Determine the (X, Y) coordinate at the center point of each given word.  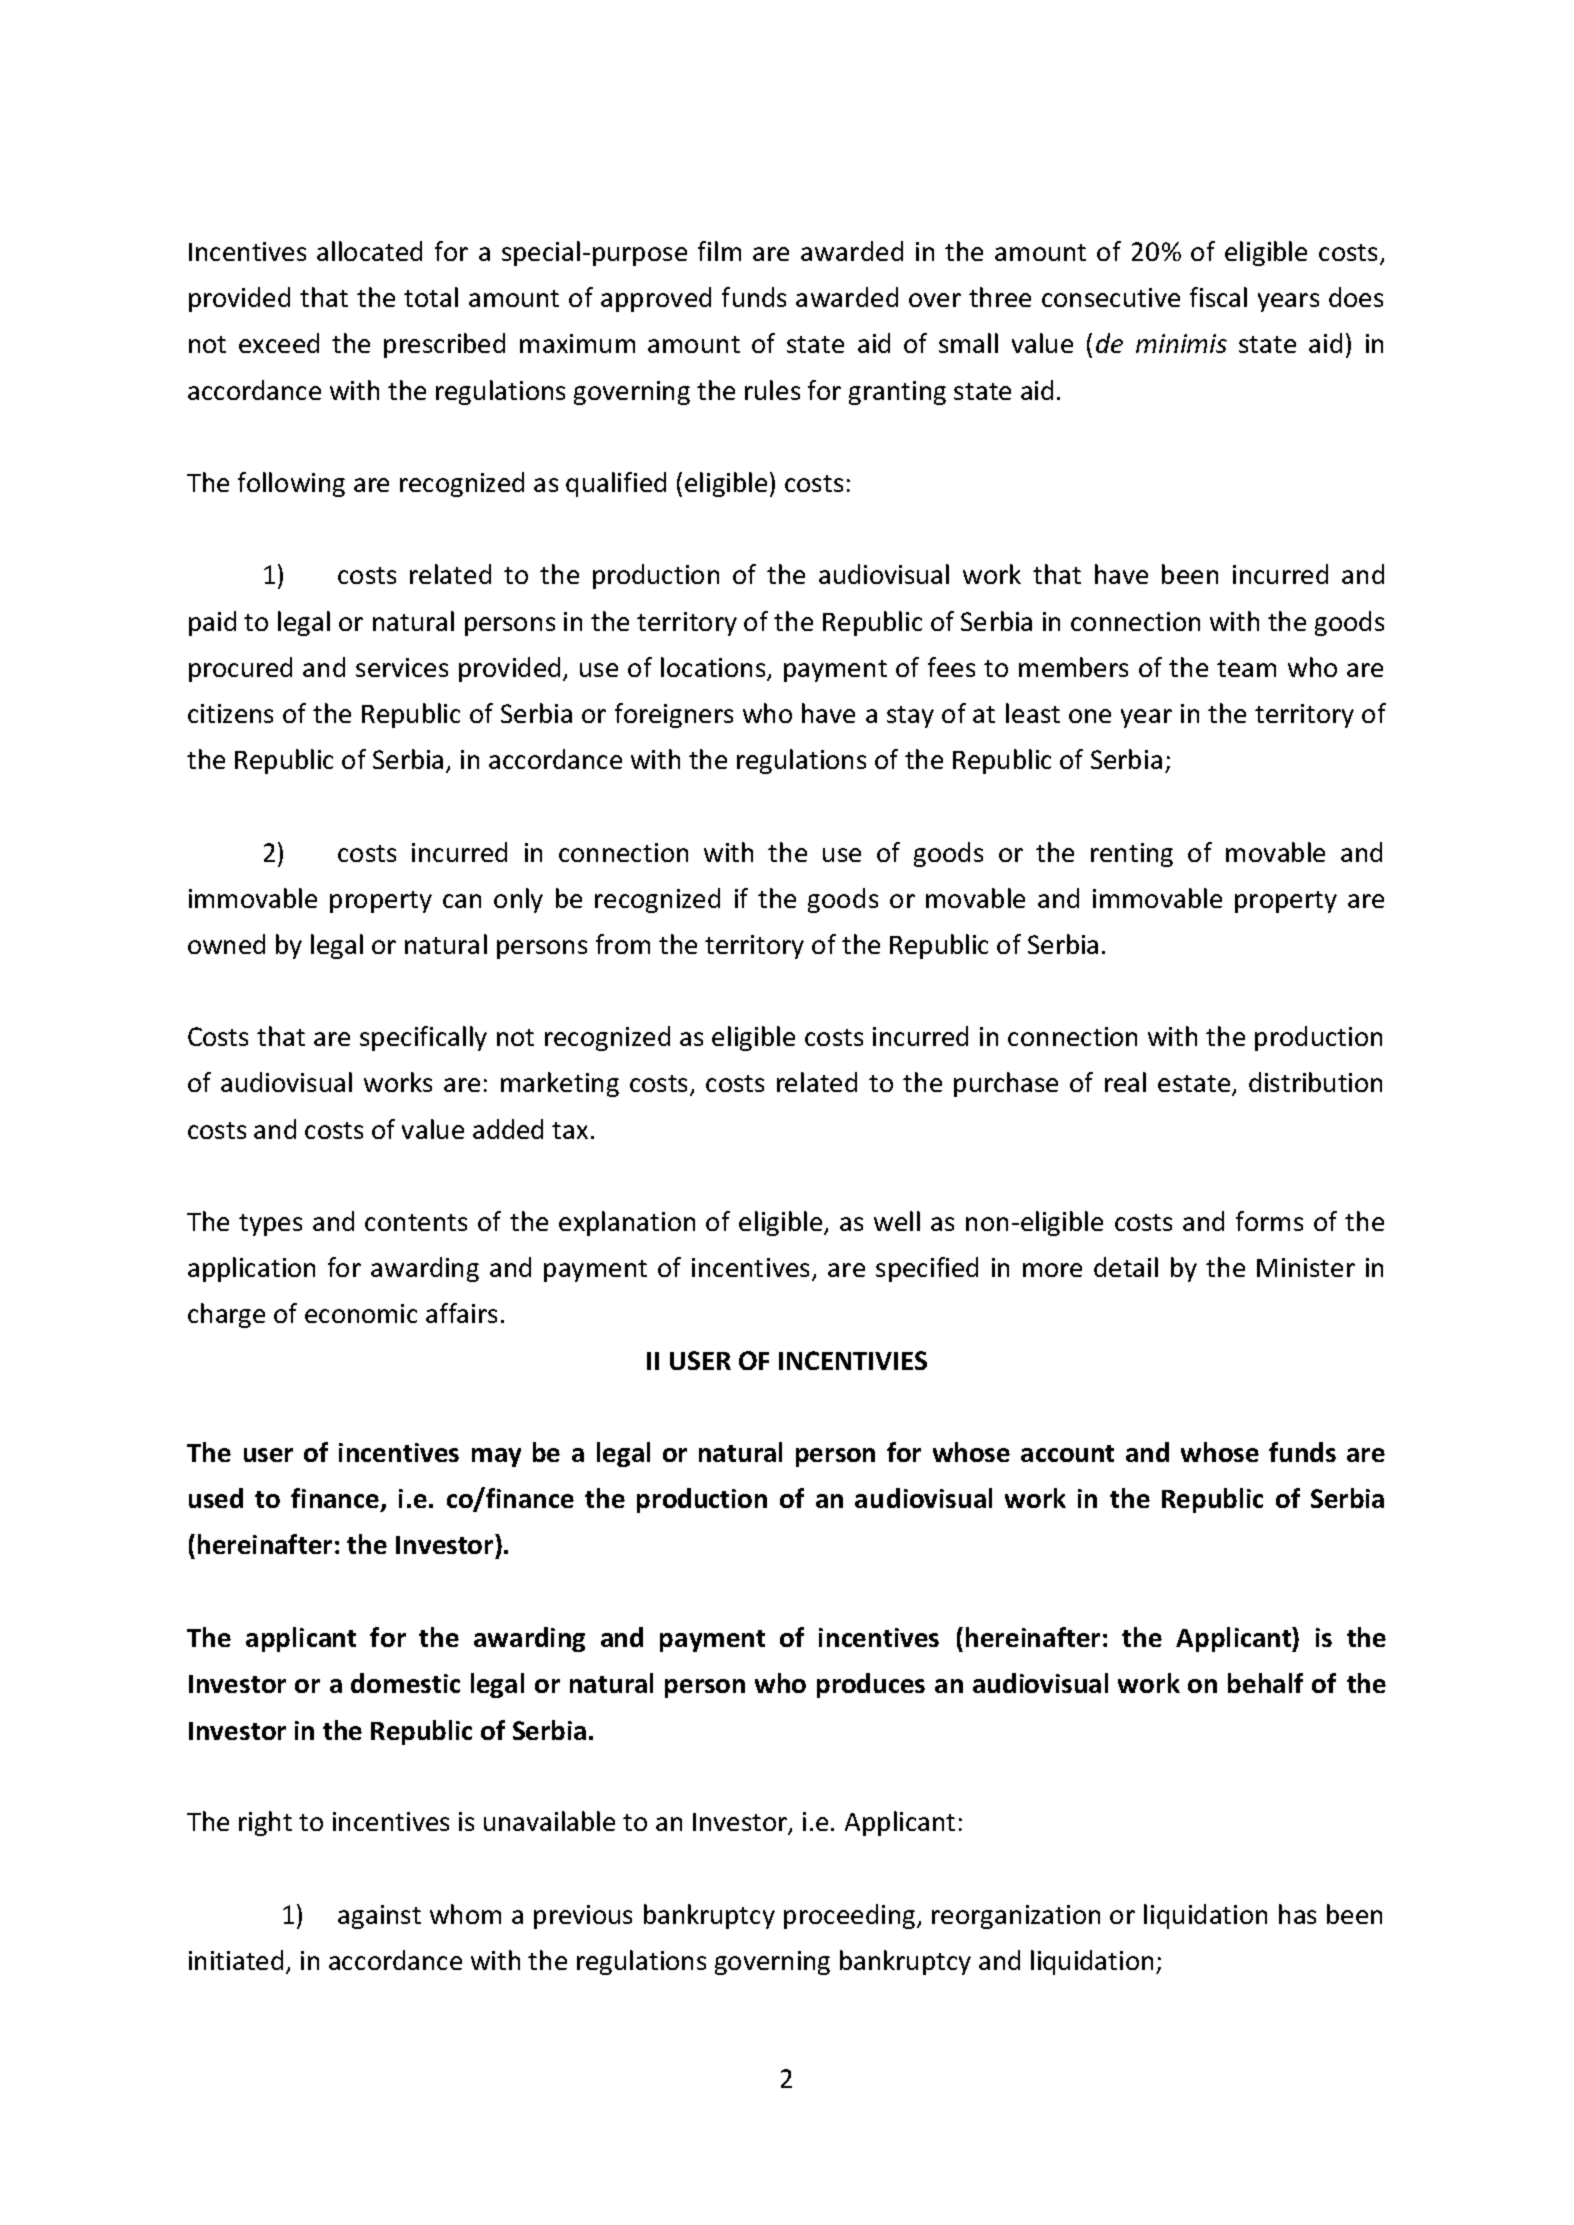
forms (1269, 1221)
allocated (369, 251)
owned (226, 944)
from (623, 944)
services (402, 667)
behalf (1265, 1683)
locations (714, 668)
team (1246, 668)
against (379, 1917)
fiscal (1218, 297)
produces (871, 1685)
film (719, 251)
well (897, 1221)
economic (361, 1313)
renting (1132, 855)
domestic (405, 1683)
